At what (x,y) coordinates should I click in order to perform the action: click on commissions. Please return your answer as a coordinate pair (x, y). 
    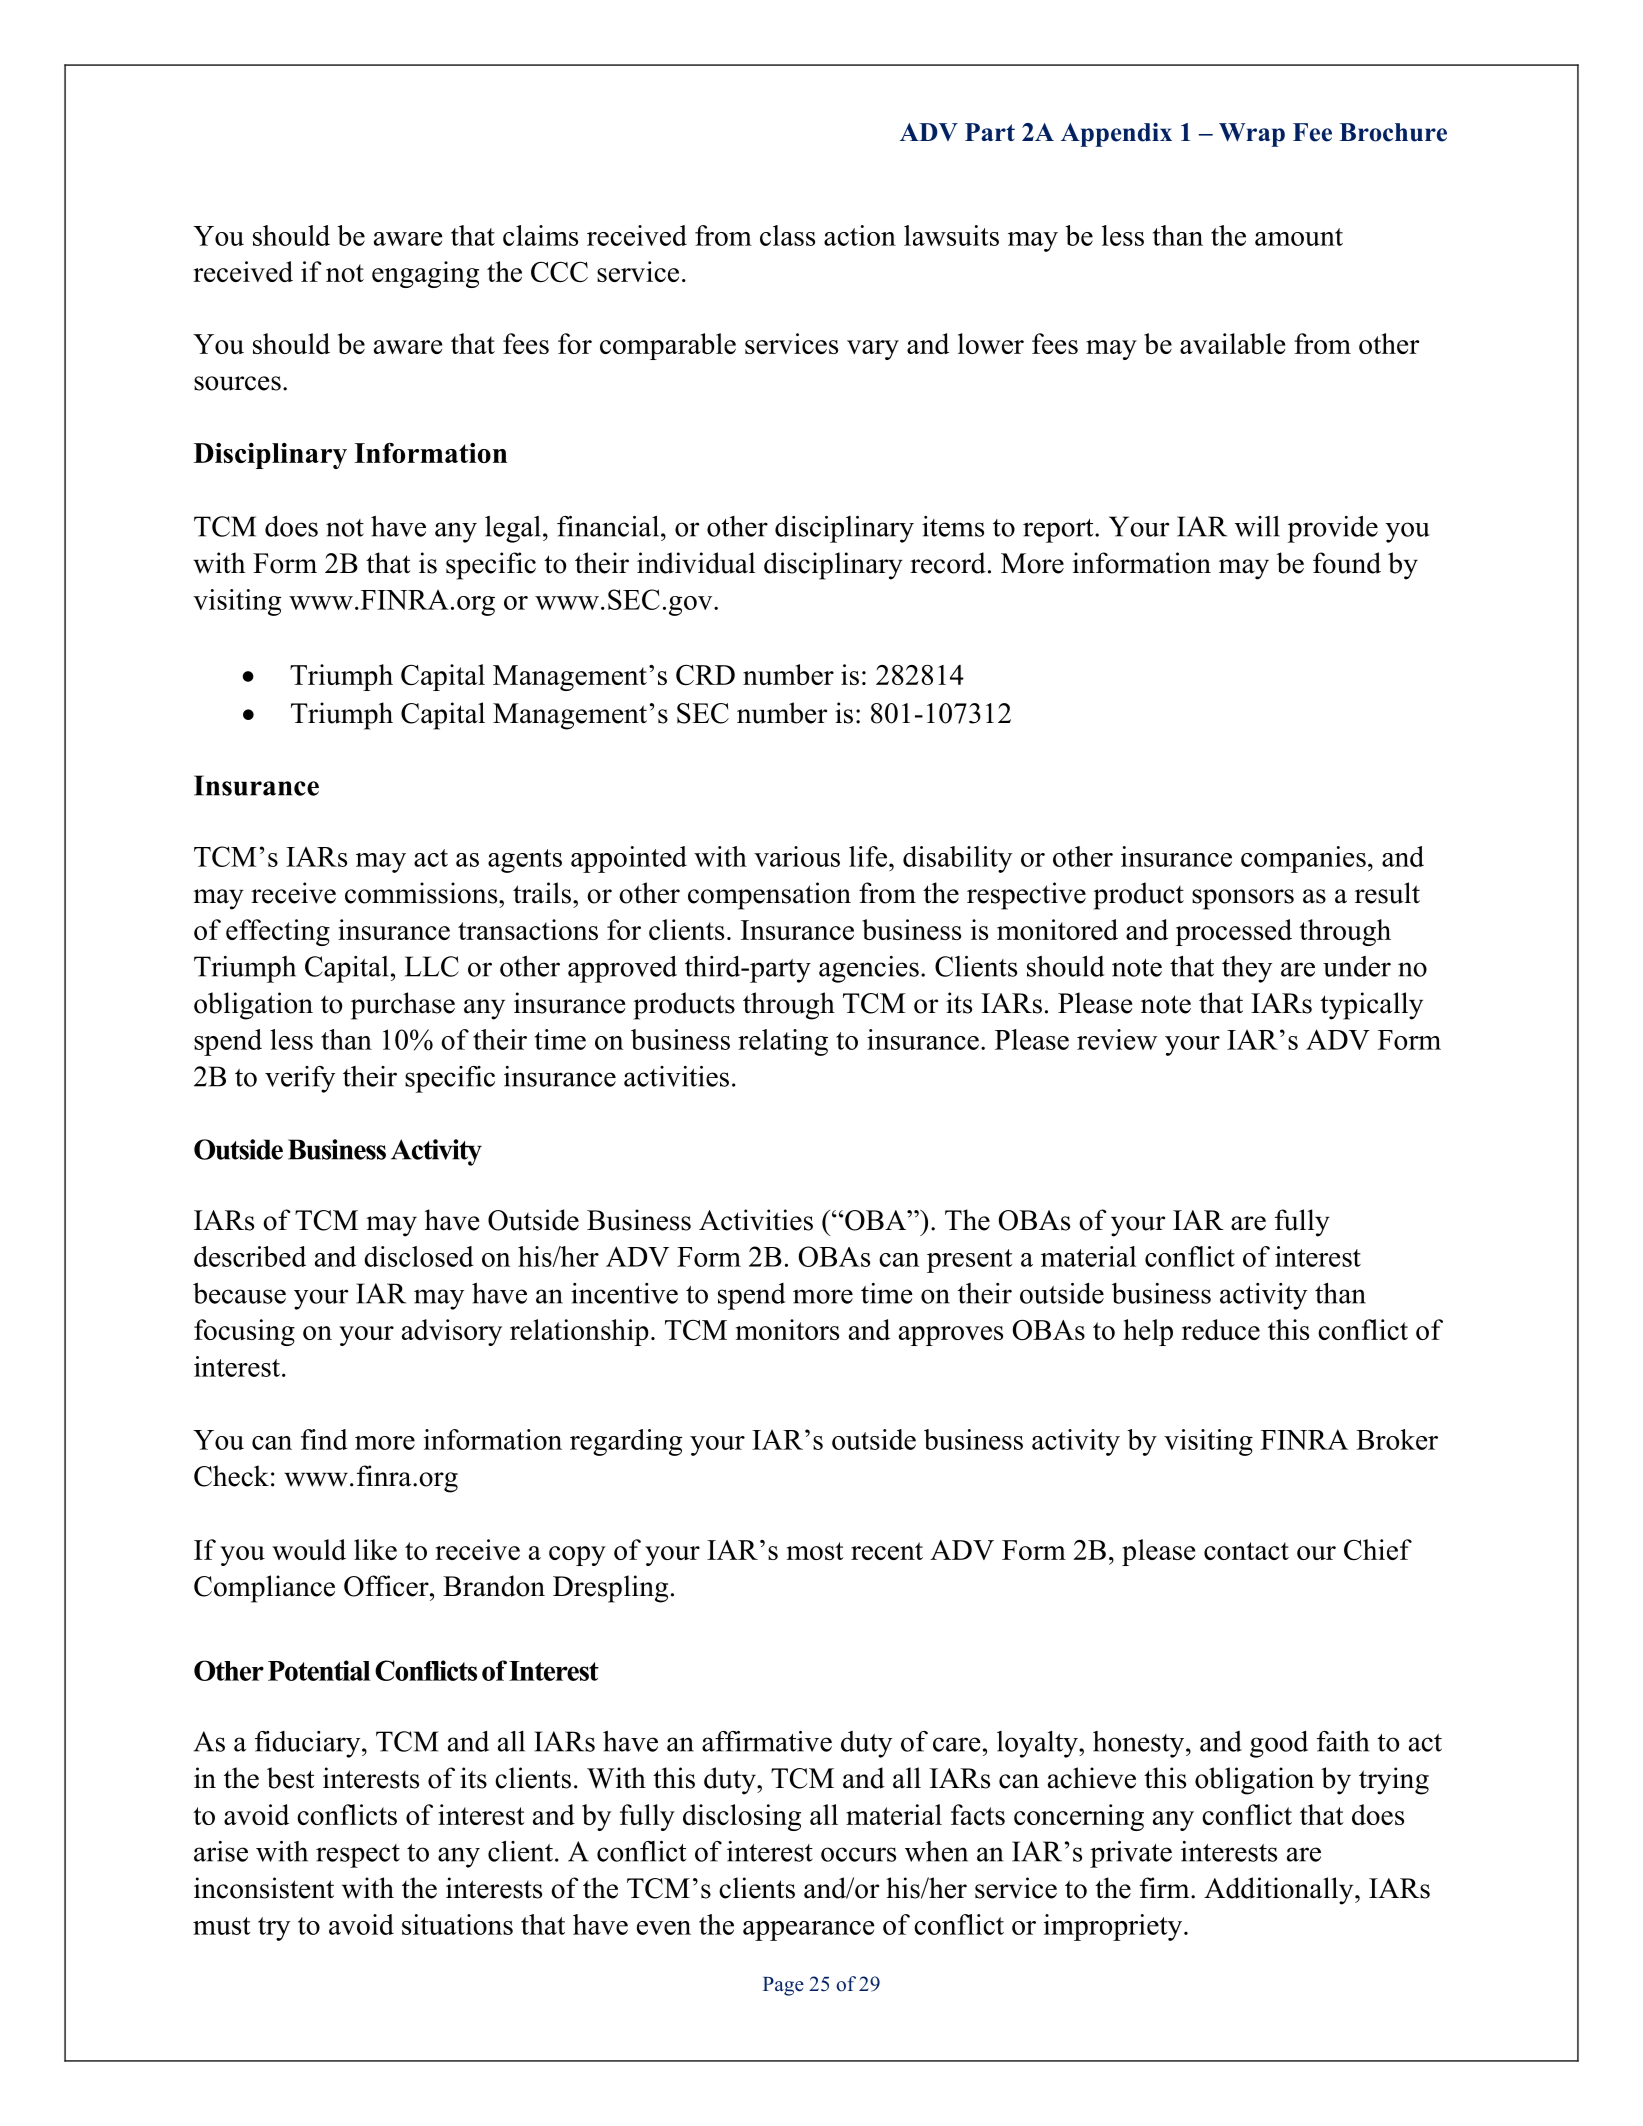
    Looking at the image, I should click on (422, 893).
